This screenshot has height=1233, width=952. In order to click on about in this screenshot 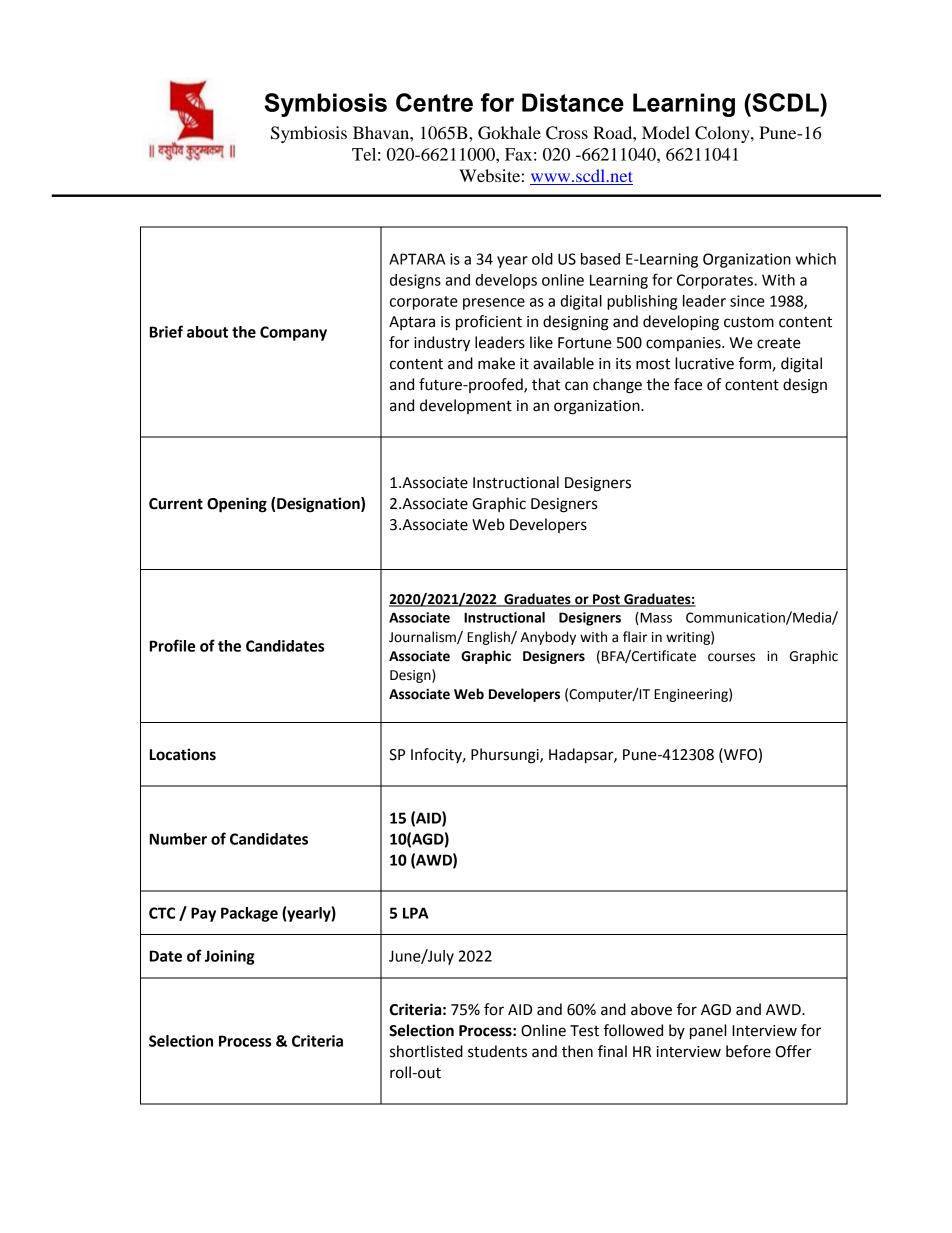, I will do `click(207, 332)`.
